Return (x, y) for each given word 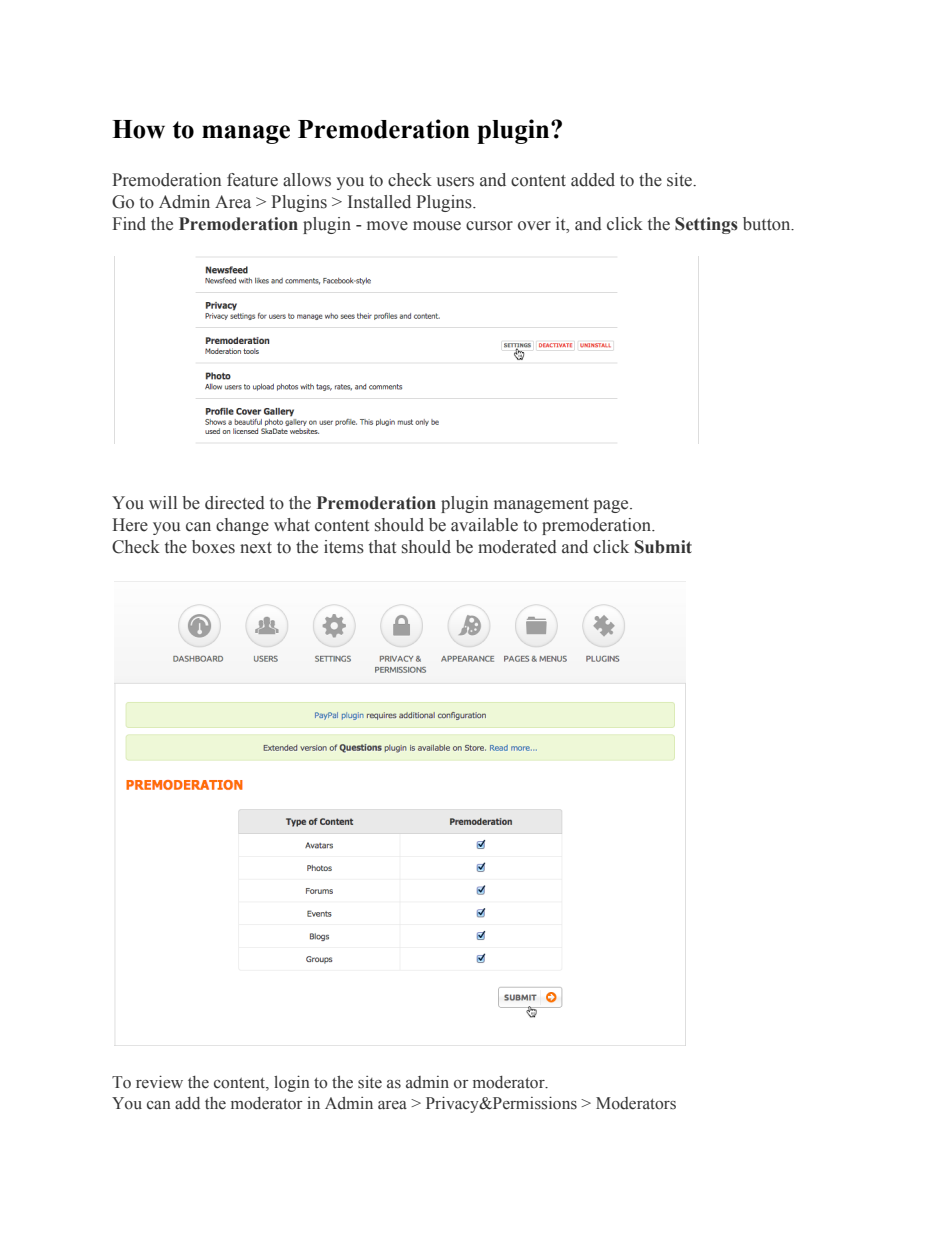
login (292, 1083)
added (593, 180)
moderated (517, 547)
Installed (379, 202)
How (138, 129)
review (159, 1082)
